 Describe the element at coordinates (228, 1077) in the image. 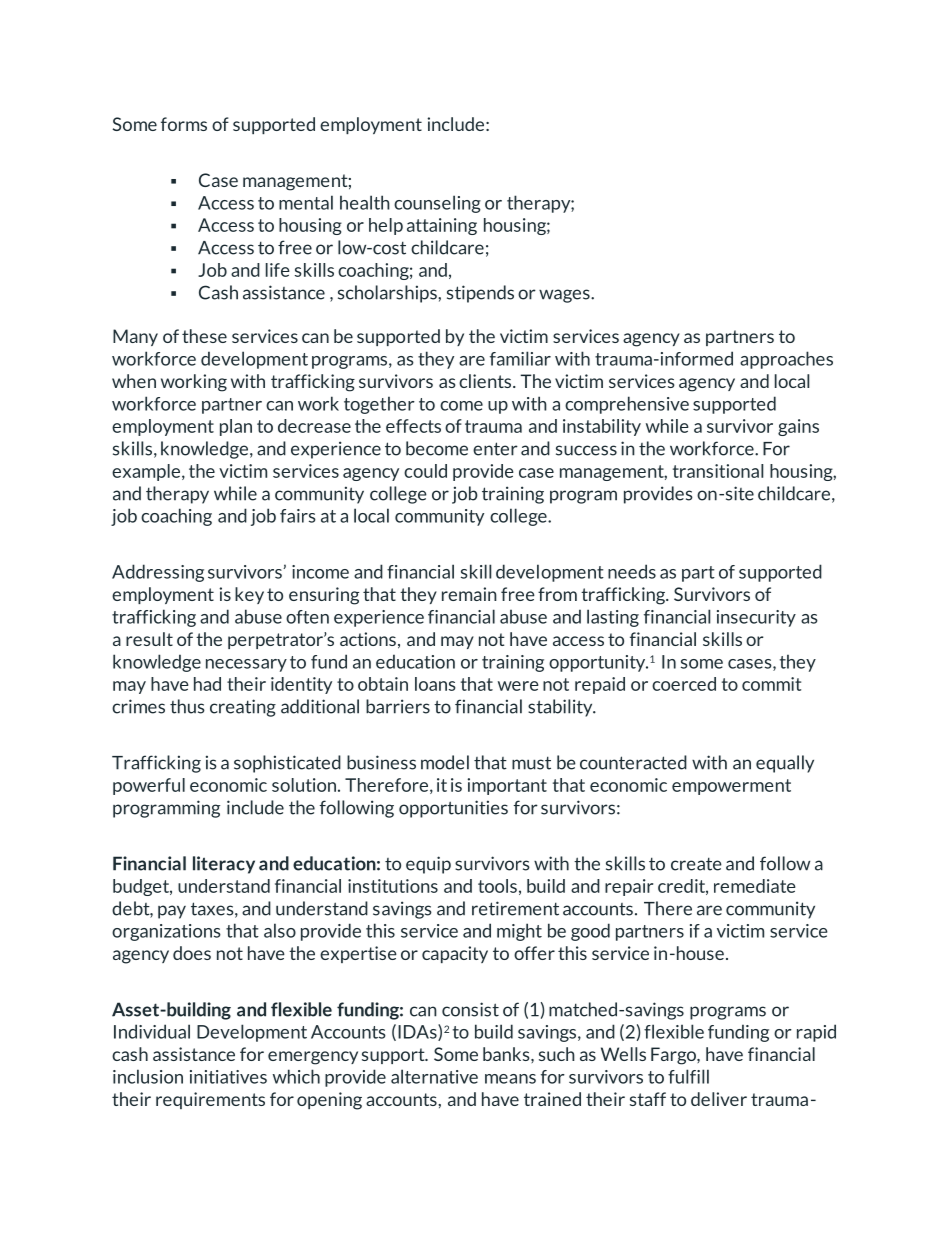

I see `initiatives` at that location.
